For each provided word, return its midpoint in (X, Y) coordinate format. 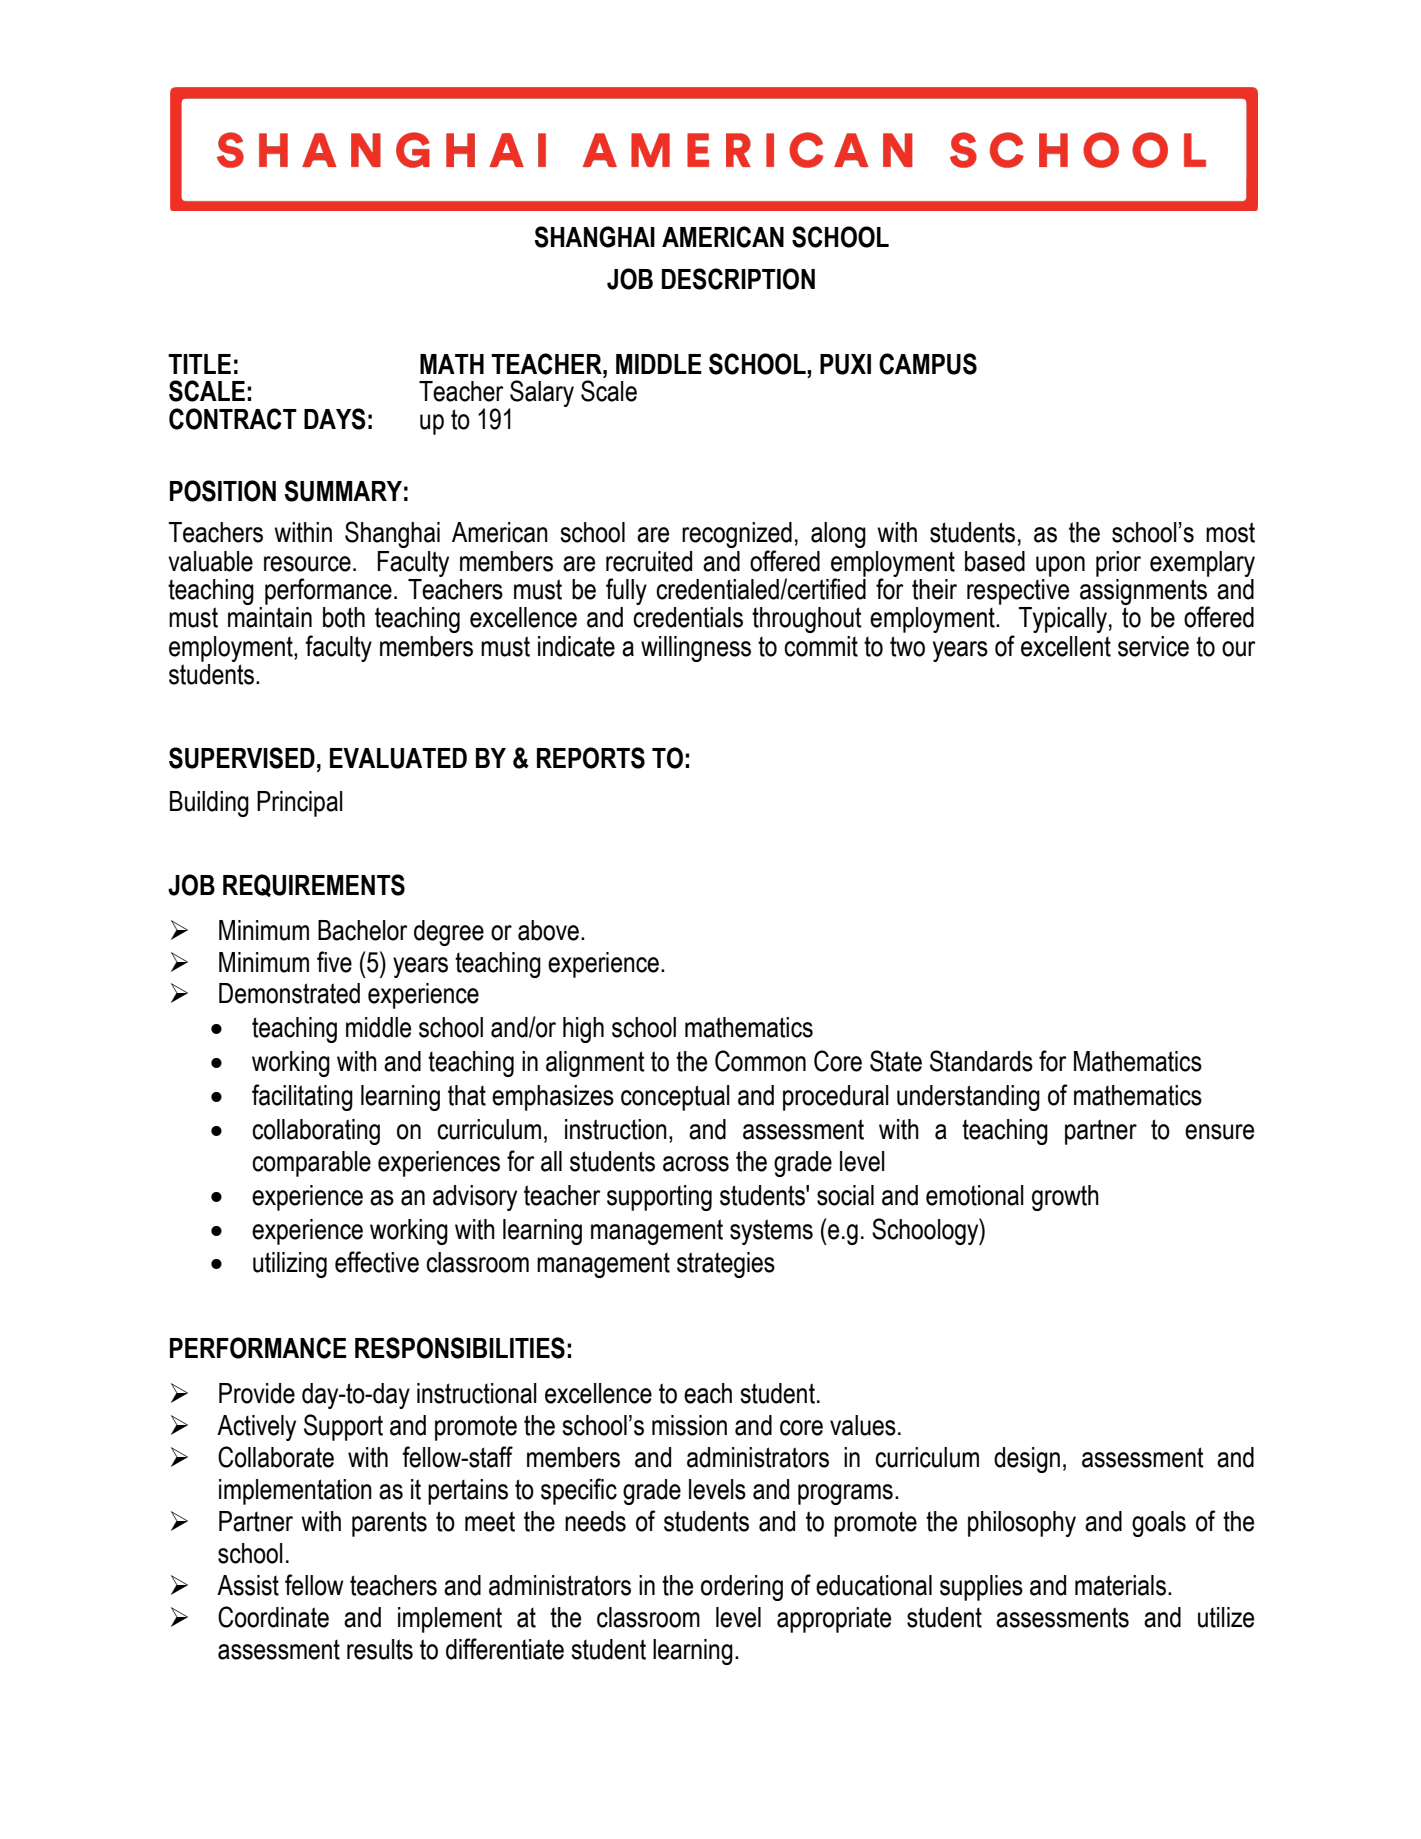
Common (760, 1061)
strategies (726, 1265)
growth (1065, 1198)
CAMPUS (928, 364)
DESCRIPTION (738, 279)
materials (1120, 1585)
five (334, 962)
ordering (742, 1588)
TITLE (199, 364)
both (344, 617)
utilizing (290, 1265)
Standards (981, 1061)
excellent (1066, 646)
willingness (696, 649)
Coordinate (273, 1617)
